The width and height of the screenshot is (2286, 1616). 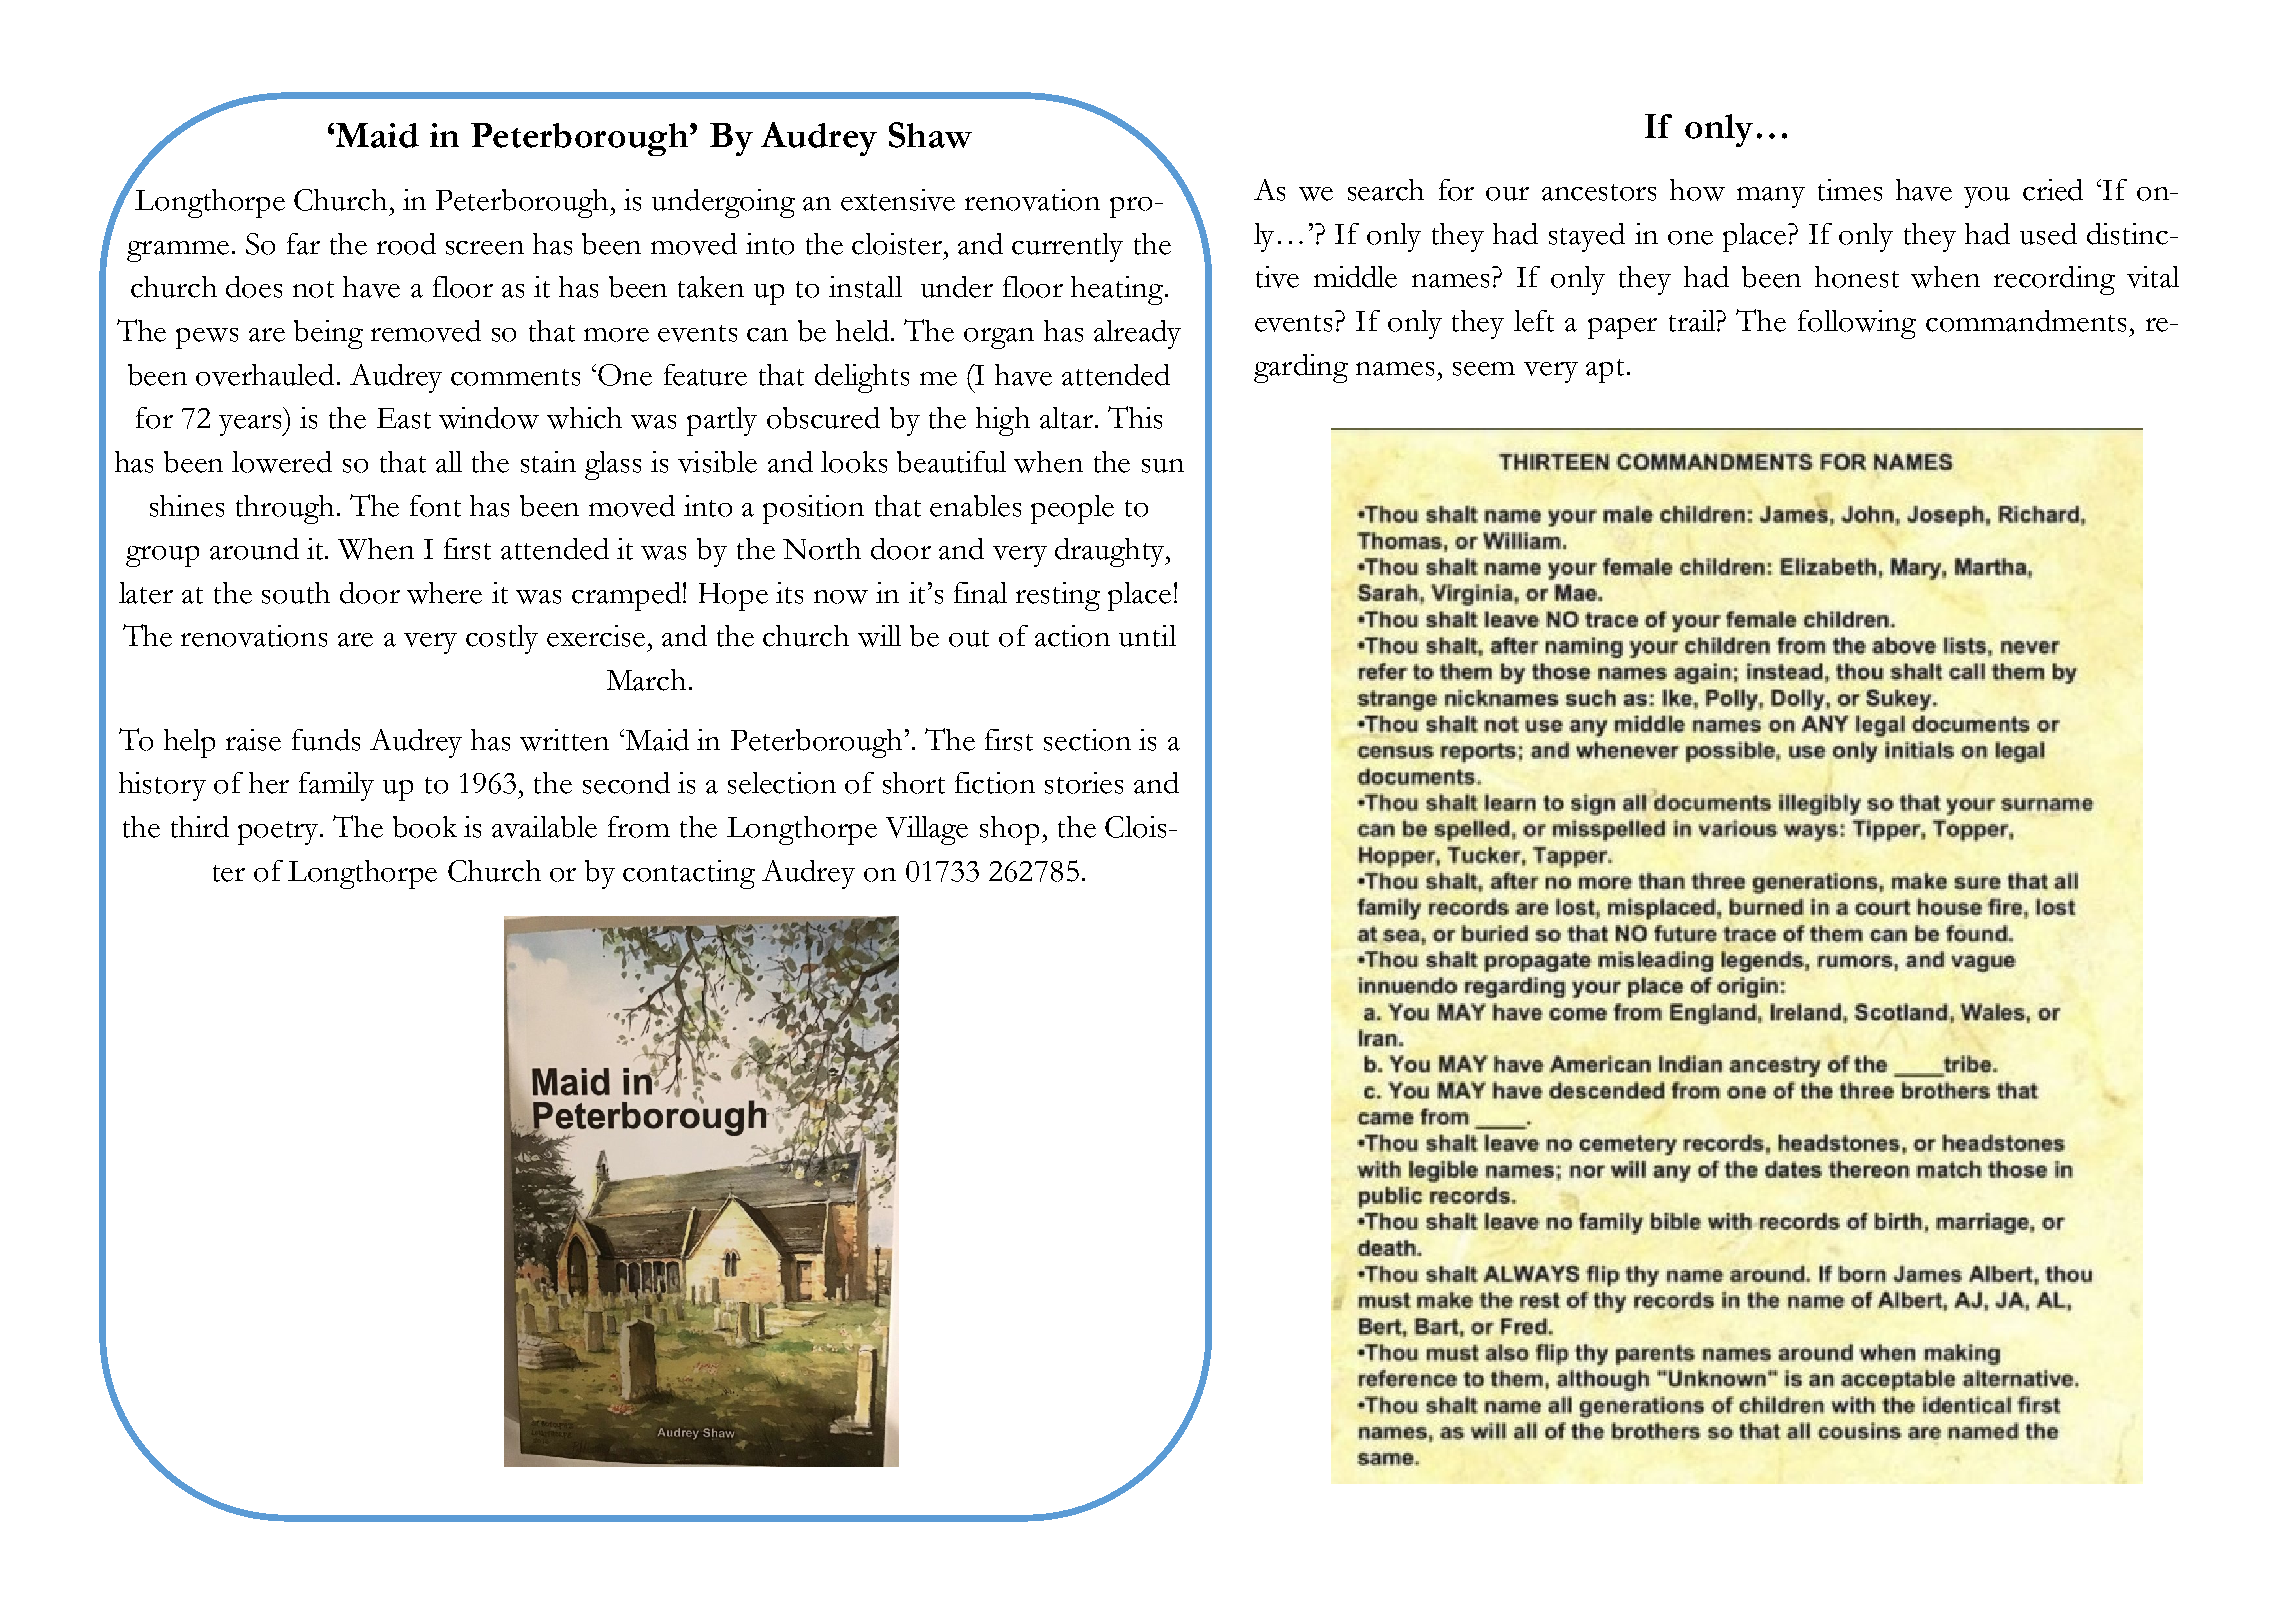 What do you see at coordinates (1084, 783) in the screenshot?
I see `stories` at bounding box center [1084, 783].
